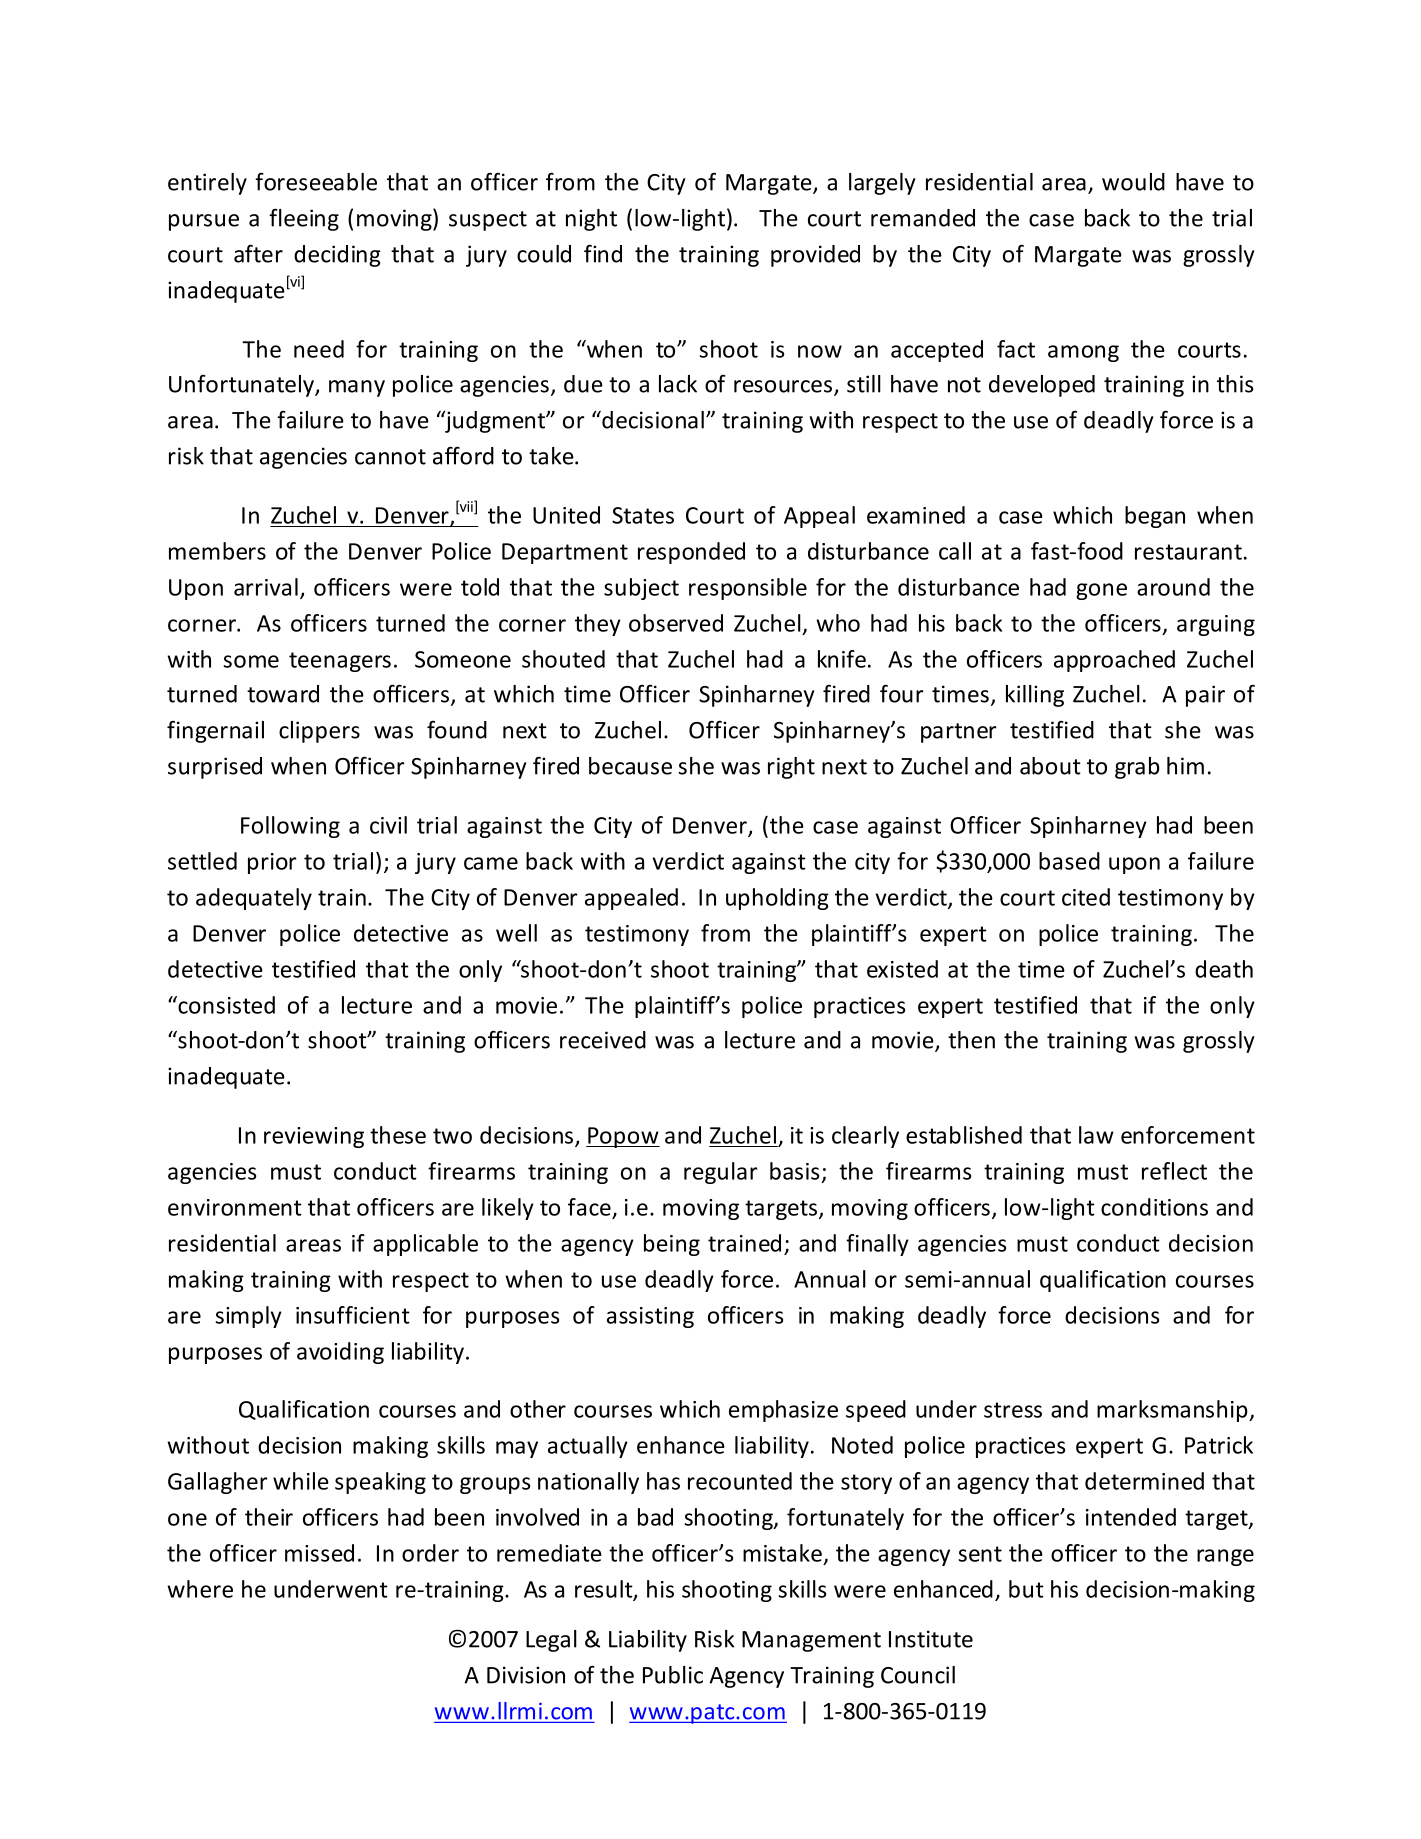 The width and height of the screenshot is (1421, 1839). I want to click on regular, so click(721, 1173).
